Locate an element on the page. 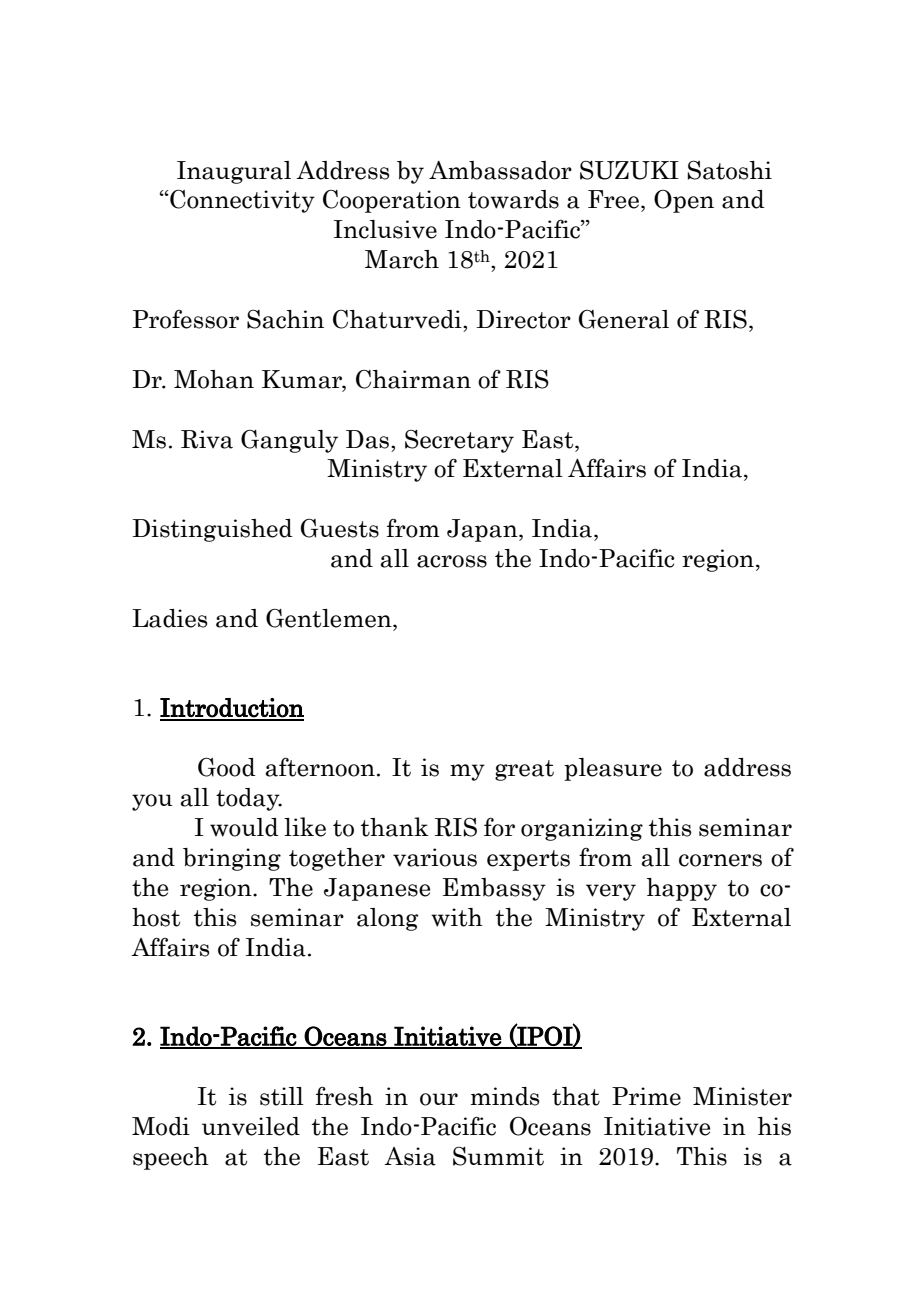 Image resolution: width=924 pixels, height=1308 pixels. Cooperation is located at coordinates (392, 201).
